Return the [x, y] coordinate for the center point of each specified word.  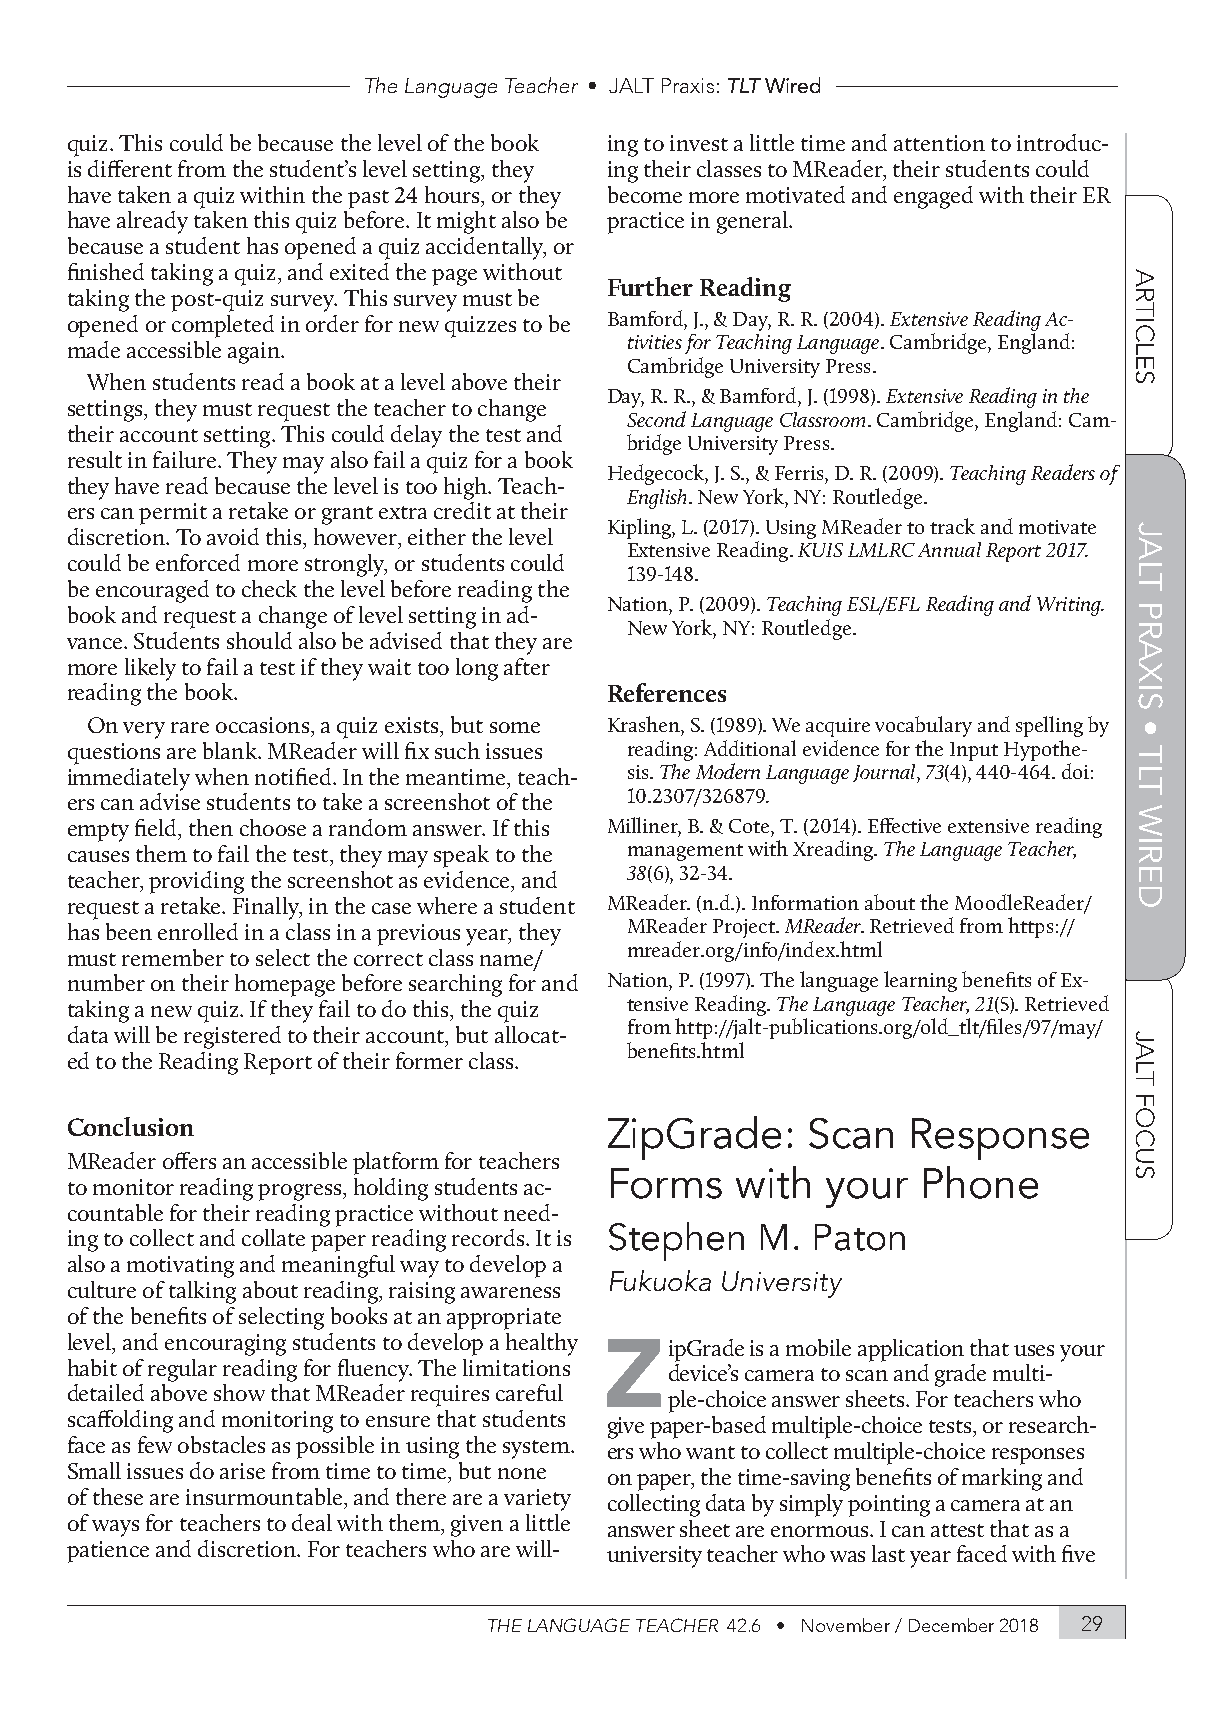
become [645, 194]
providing [196, 882]
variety [537, 1500]
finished [106, 271]
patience [108, 1552]
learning [920, 981]
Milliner [644, 826]
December [951, 1625]
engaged [933, 197]
